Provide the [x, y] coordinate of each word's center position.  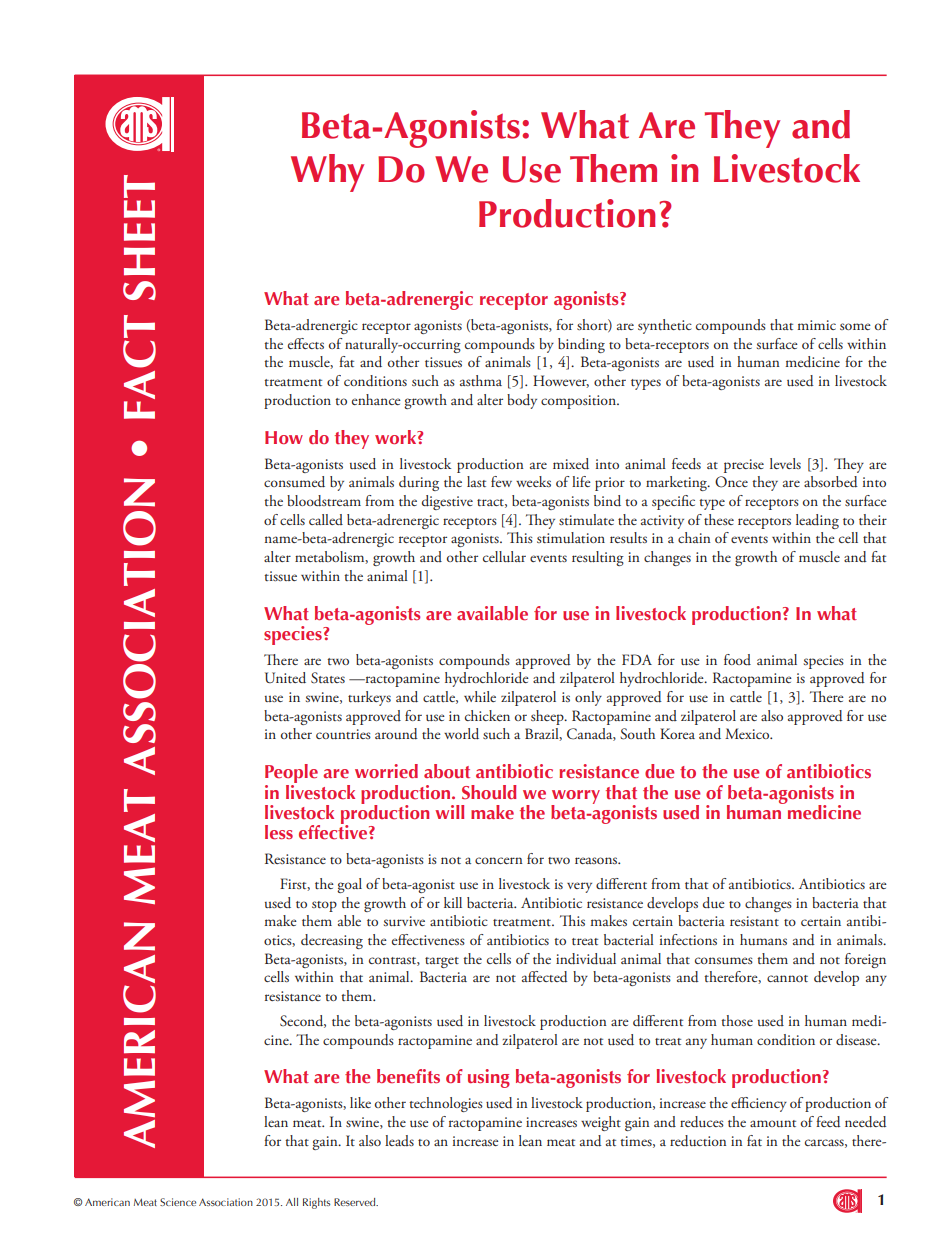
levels [785, 463]
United [285, 678]
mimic [817, 325]
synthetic [665, 326]
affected [545, 977]
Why [327, 173]
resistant [754, 921]
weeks [533, 481]
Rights [316, 1203]
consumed [294, 482]
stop [324, 906]
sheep [548, 717]
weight [601, 1123]
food [737, 659]
